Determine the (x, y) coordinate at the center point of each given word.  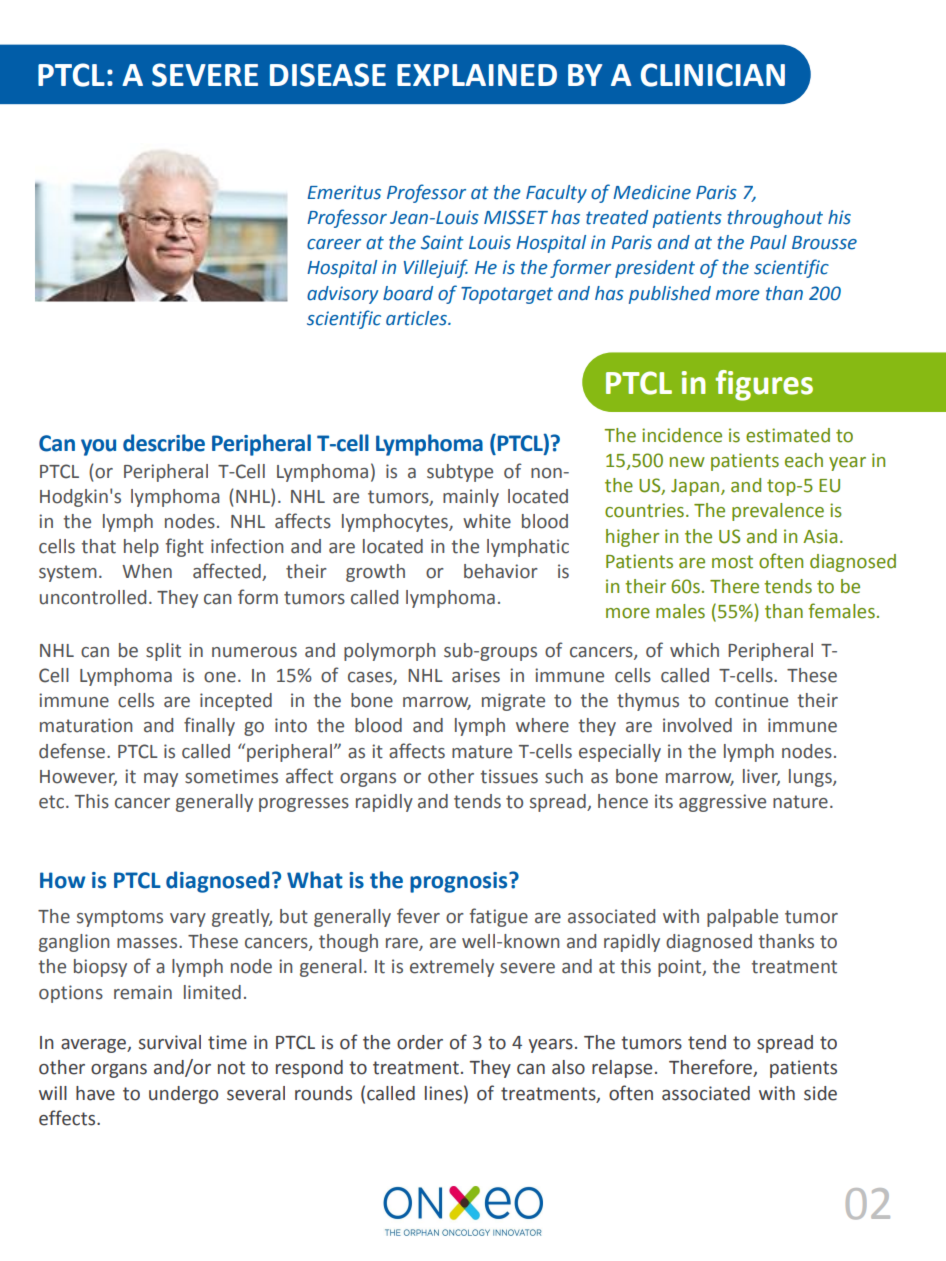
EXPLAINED (477, 75)
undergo (183, 1095)
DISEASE (328, 75)
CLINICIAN (713, 75)
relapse (622, 1069)
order (420, 1042)
